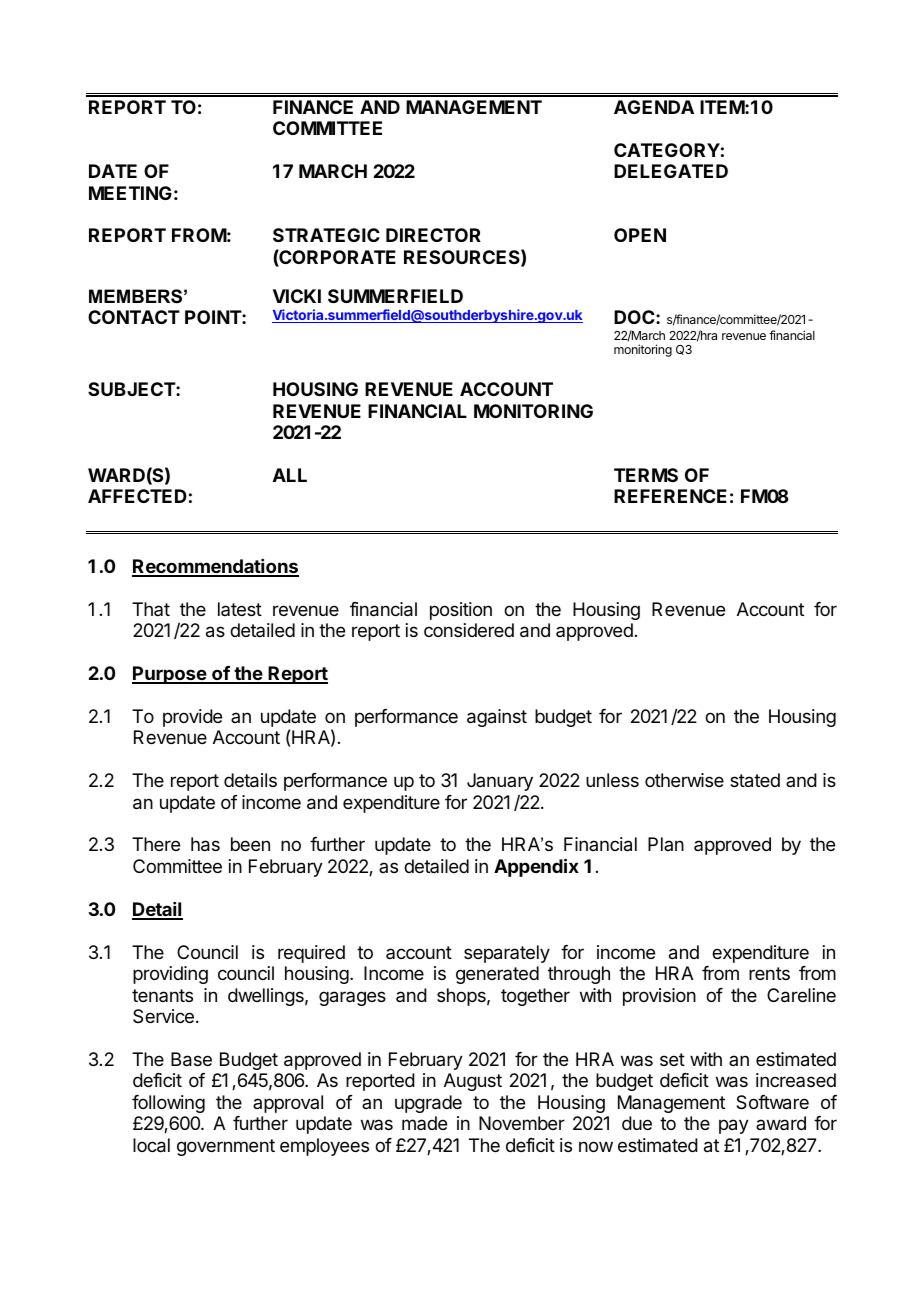 The height and width of the page is (1308, 924). I want to click on latest, so click(240, 609).
